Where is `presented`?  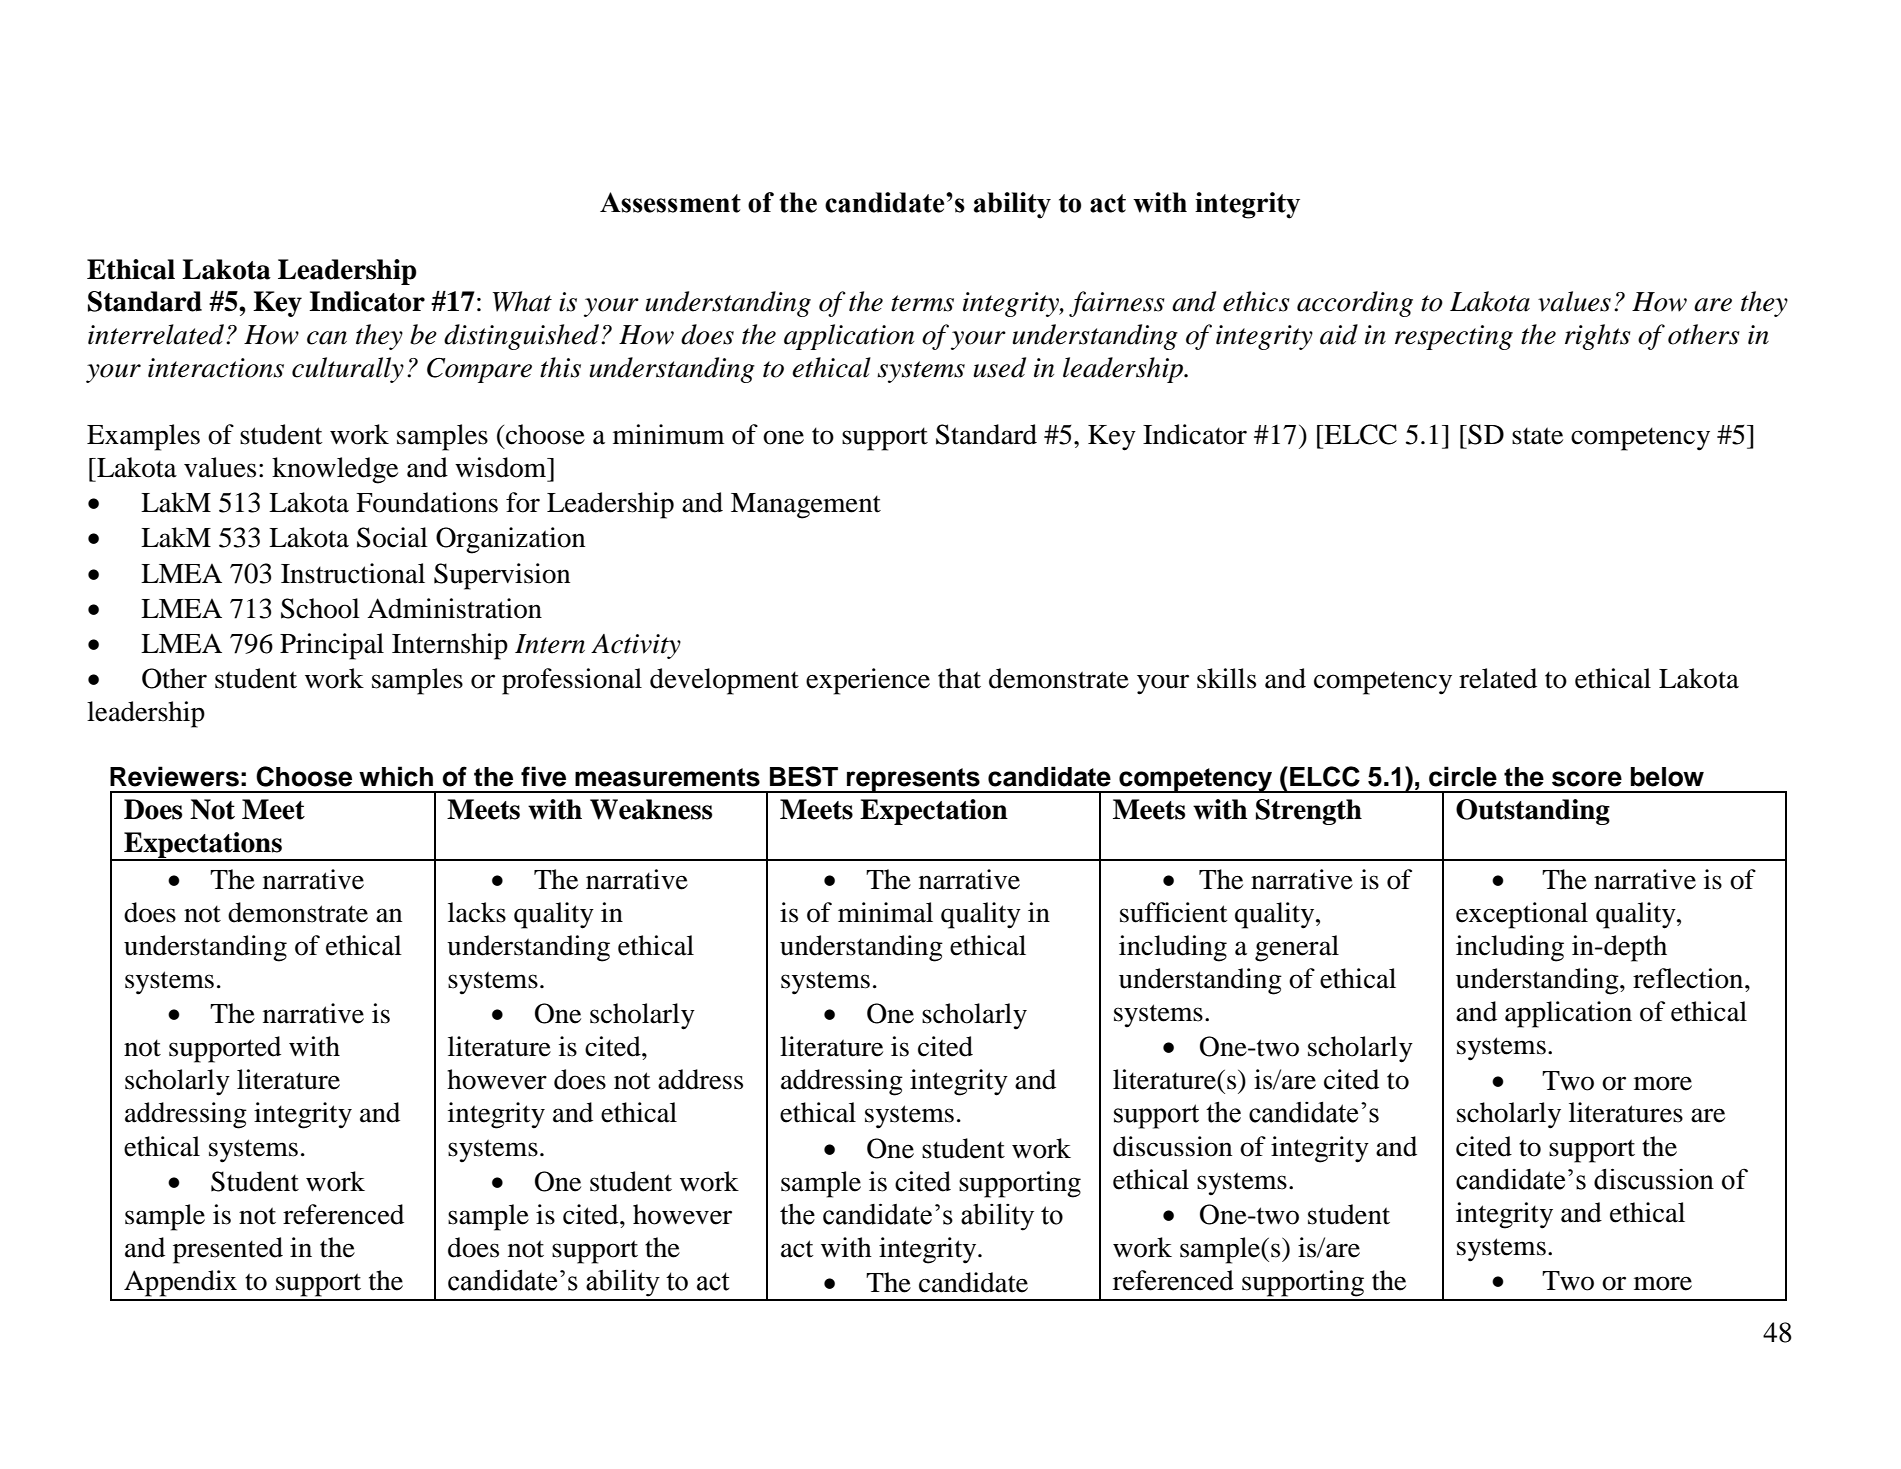
presented is located at coordinates (228, 1250).
